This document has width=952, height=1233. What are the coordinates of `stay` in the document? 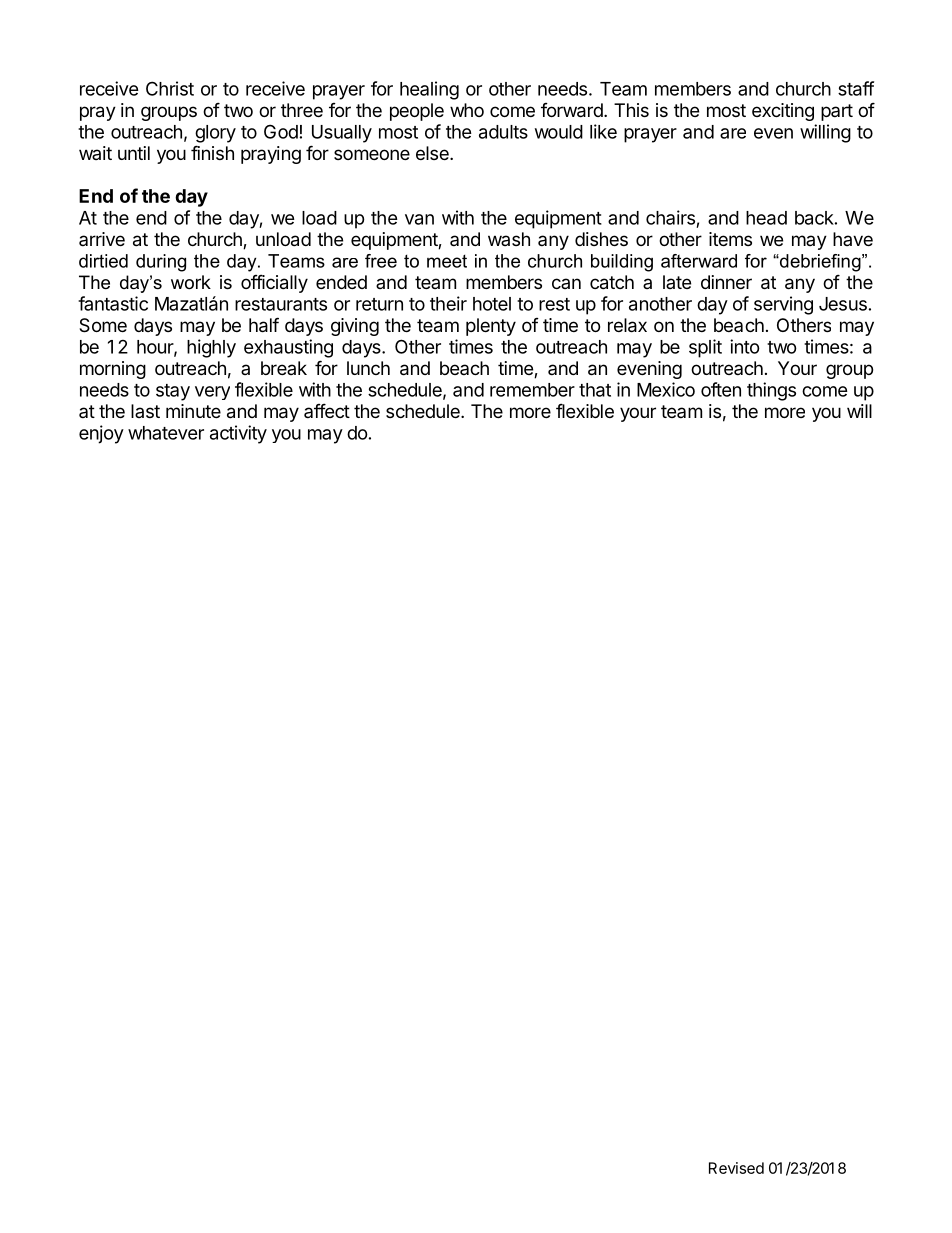 It's located at (173, 392).
